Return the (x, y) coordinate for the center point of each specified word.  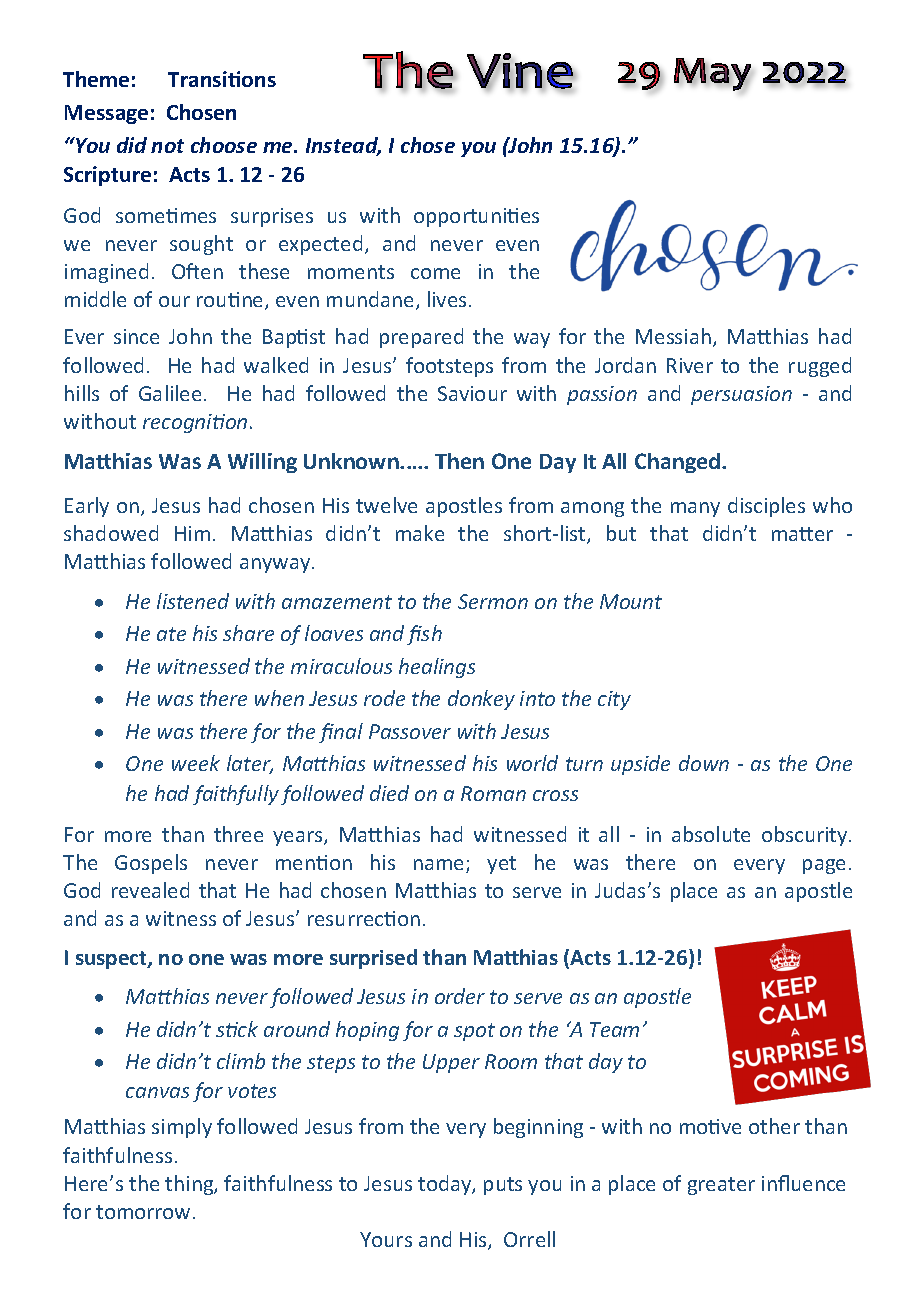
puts (503, 1186)
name (440, 866)
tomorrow (143, 1212)
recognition (195, 423)
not (167, 146)
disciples (766, 507)
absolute (711, 834)
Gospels (151, 864)
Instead (343, 146)
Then (459, 461)
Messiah (673, 336)
